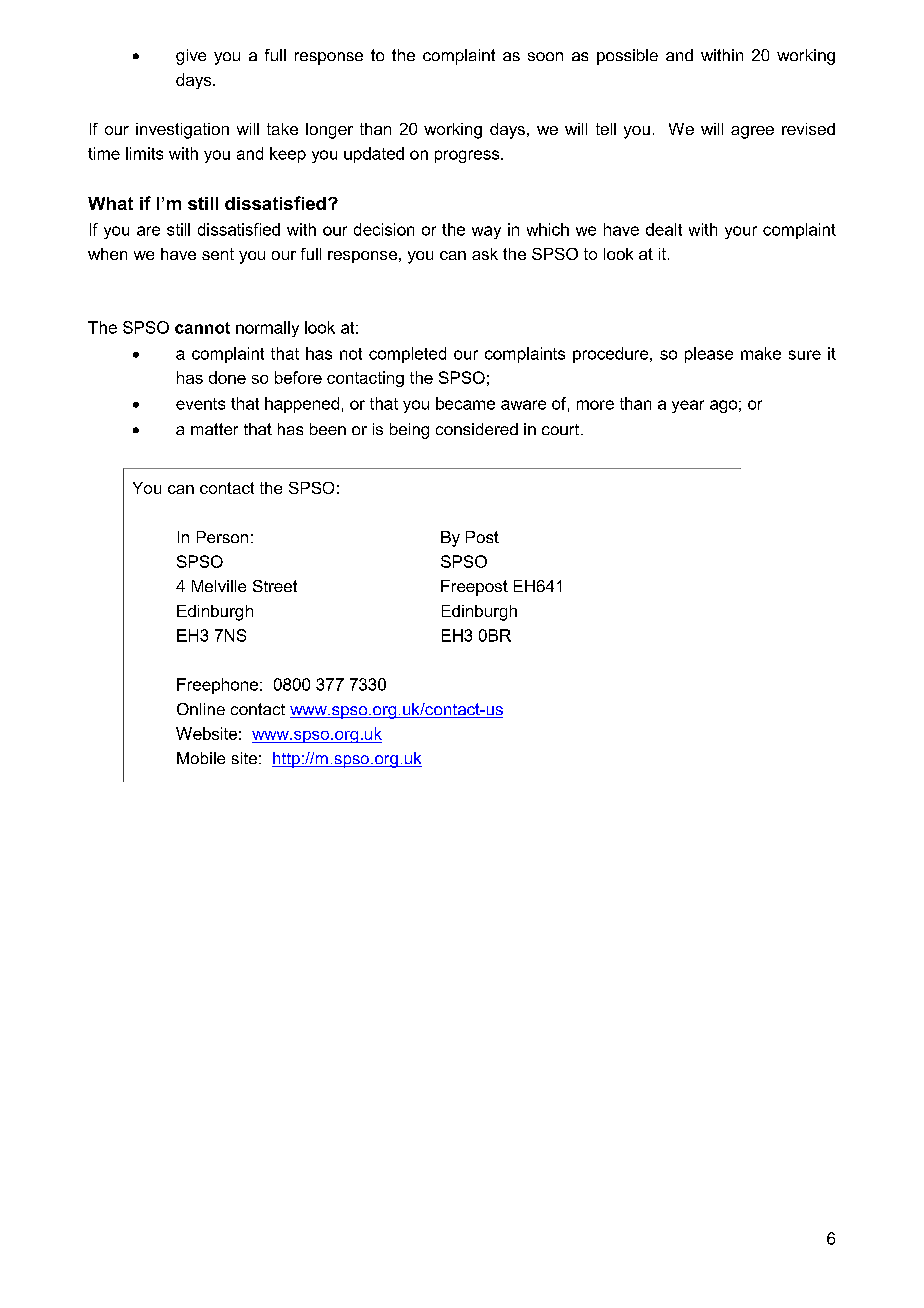 Image resolution: width=924 pixels, height=1308 pixels. I want to click on Online, so click(201, 709).
